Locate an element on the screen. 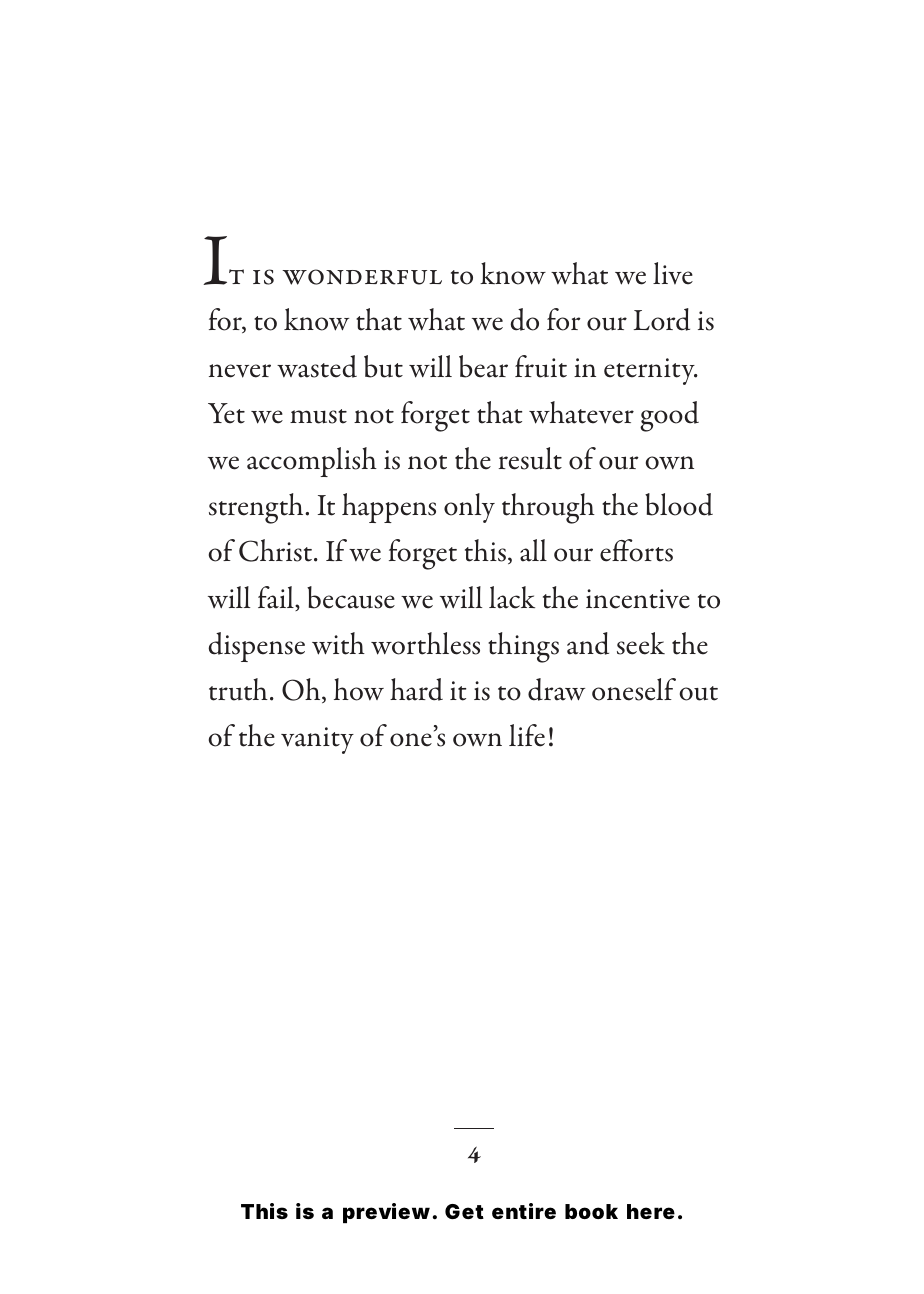 The height and width of the screenshot is (1294, 924). hard is located at coordinates (416, 689).
